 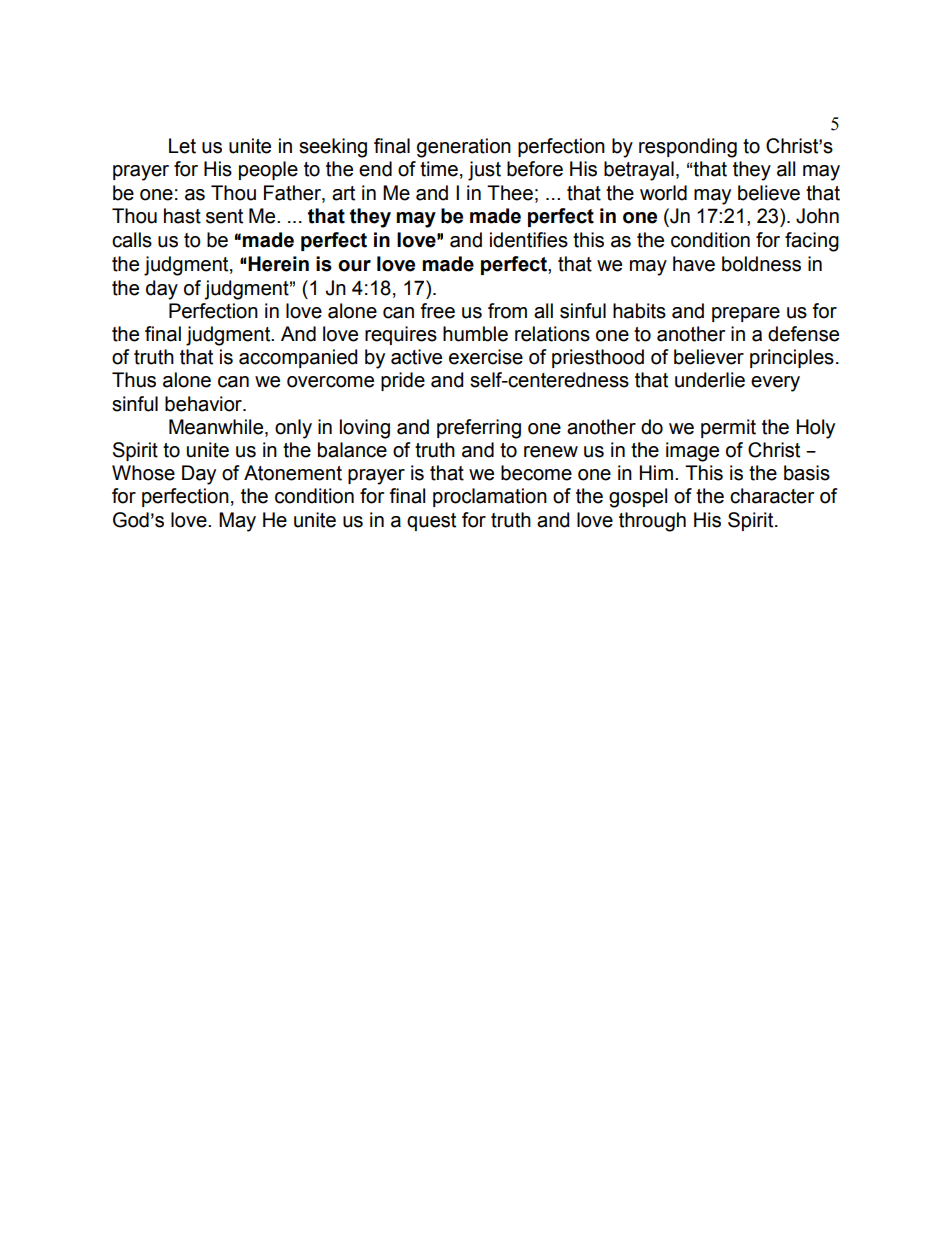 What do you see at coordinates (217, 427) in the image?
I see `Meanwhile` at bounding box center [217, 427].
